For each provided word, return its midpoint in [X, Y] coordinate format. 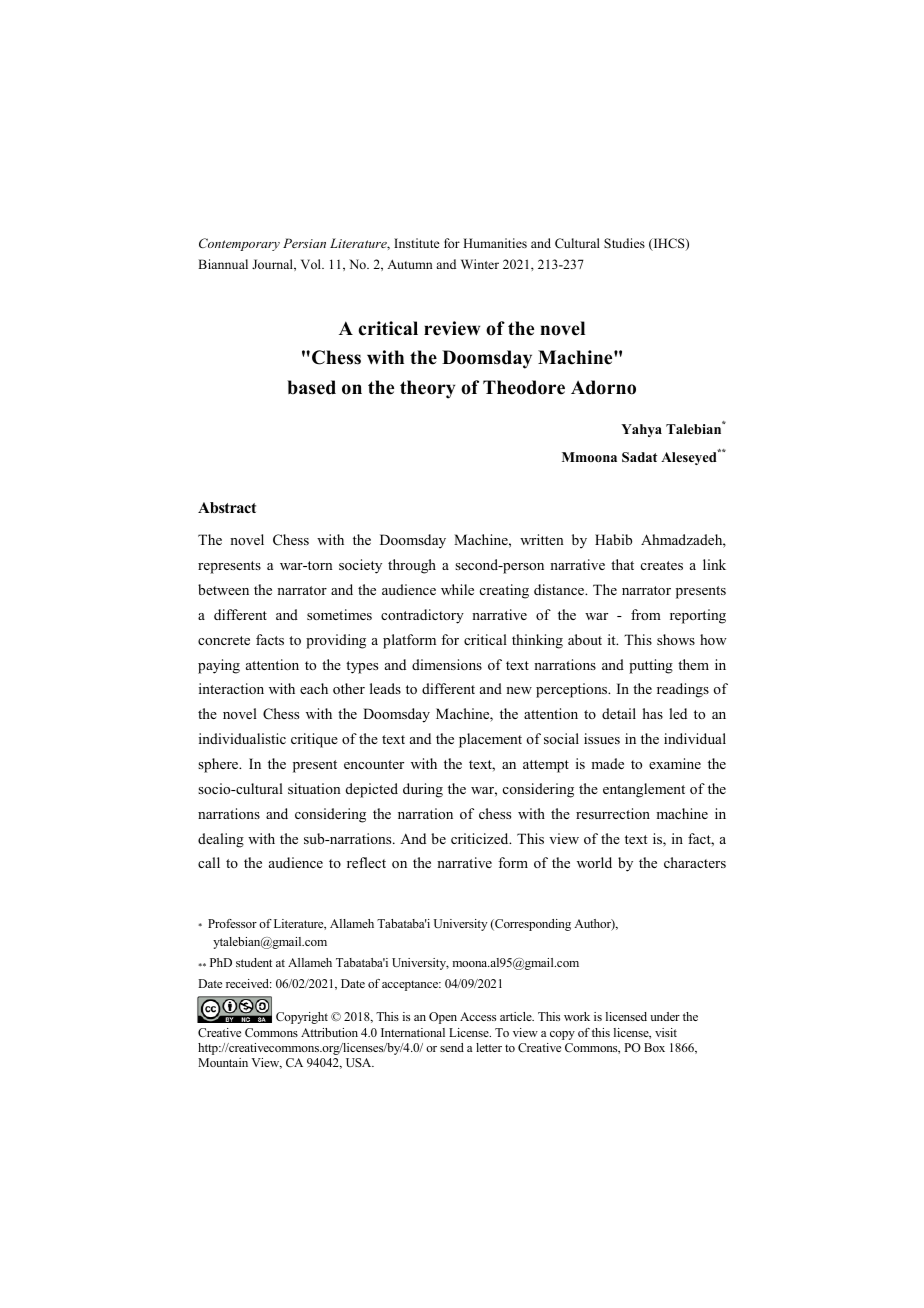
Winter [480, 264]
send [452, 1047]
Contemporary [239, 244]
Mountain [223, 1062]
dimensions [447, 664]
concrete [224, 640]
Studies [624, 243]
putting [651, 666]
